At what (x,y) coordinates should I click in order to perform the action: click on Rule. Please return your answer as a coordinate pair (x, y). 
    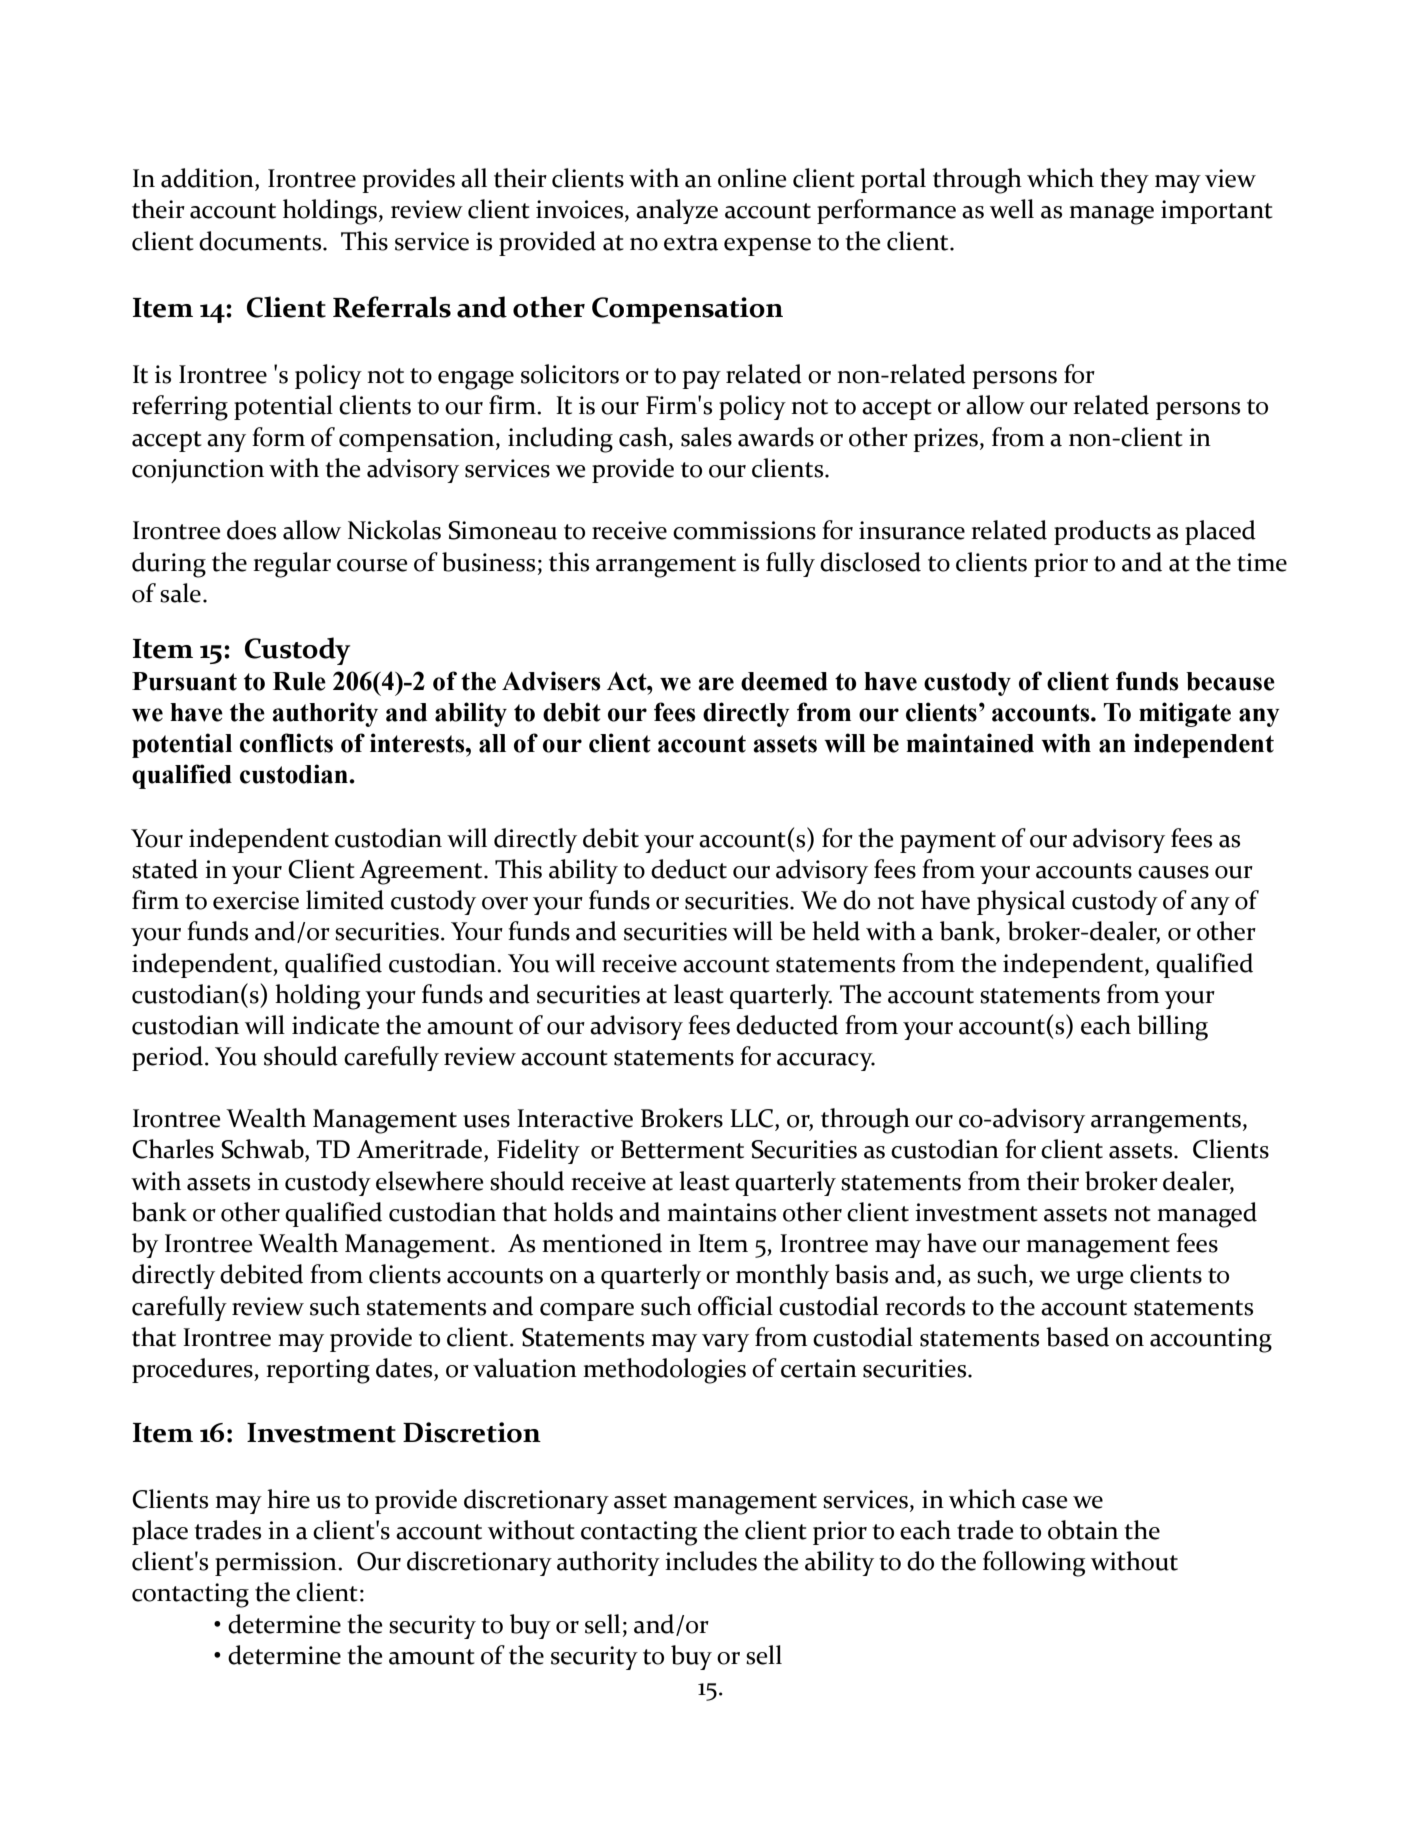
    Looking at the image, I should click on (299, 681).
